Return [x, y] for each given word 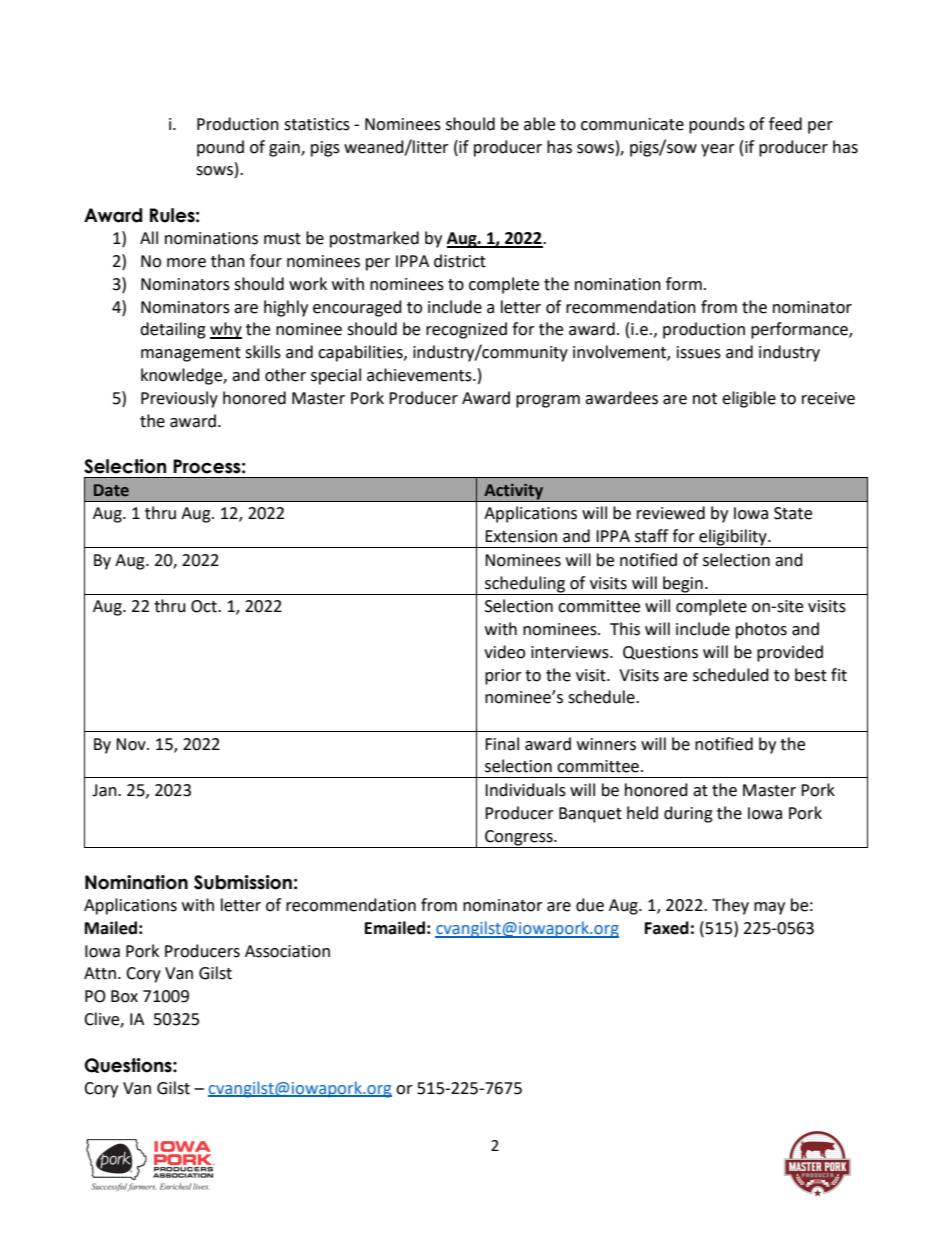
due [590, 905]
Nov [132, 744]
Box [124, 996]
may [769, 908]
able [539, 124]
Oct [205, 606]
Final [502, 744]
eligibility [733, 538]
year [718, 150]
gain [285, 149]
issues [699, 352]
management [191, 354]
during [688, 814]
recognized [466, 330]
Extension [521, 536]
